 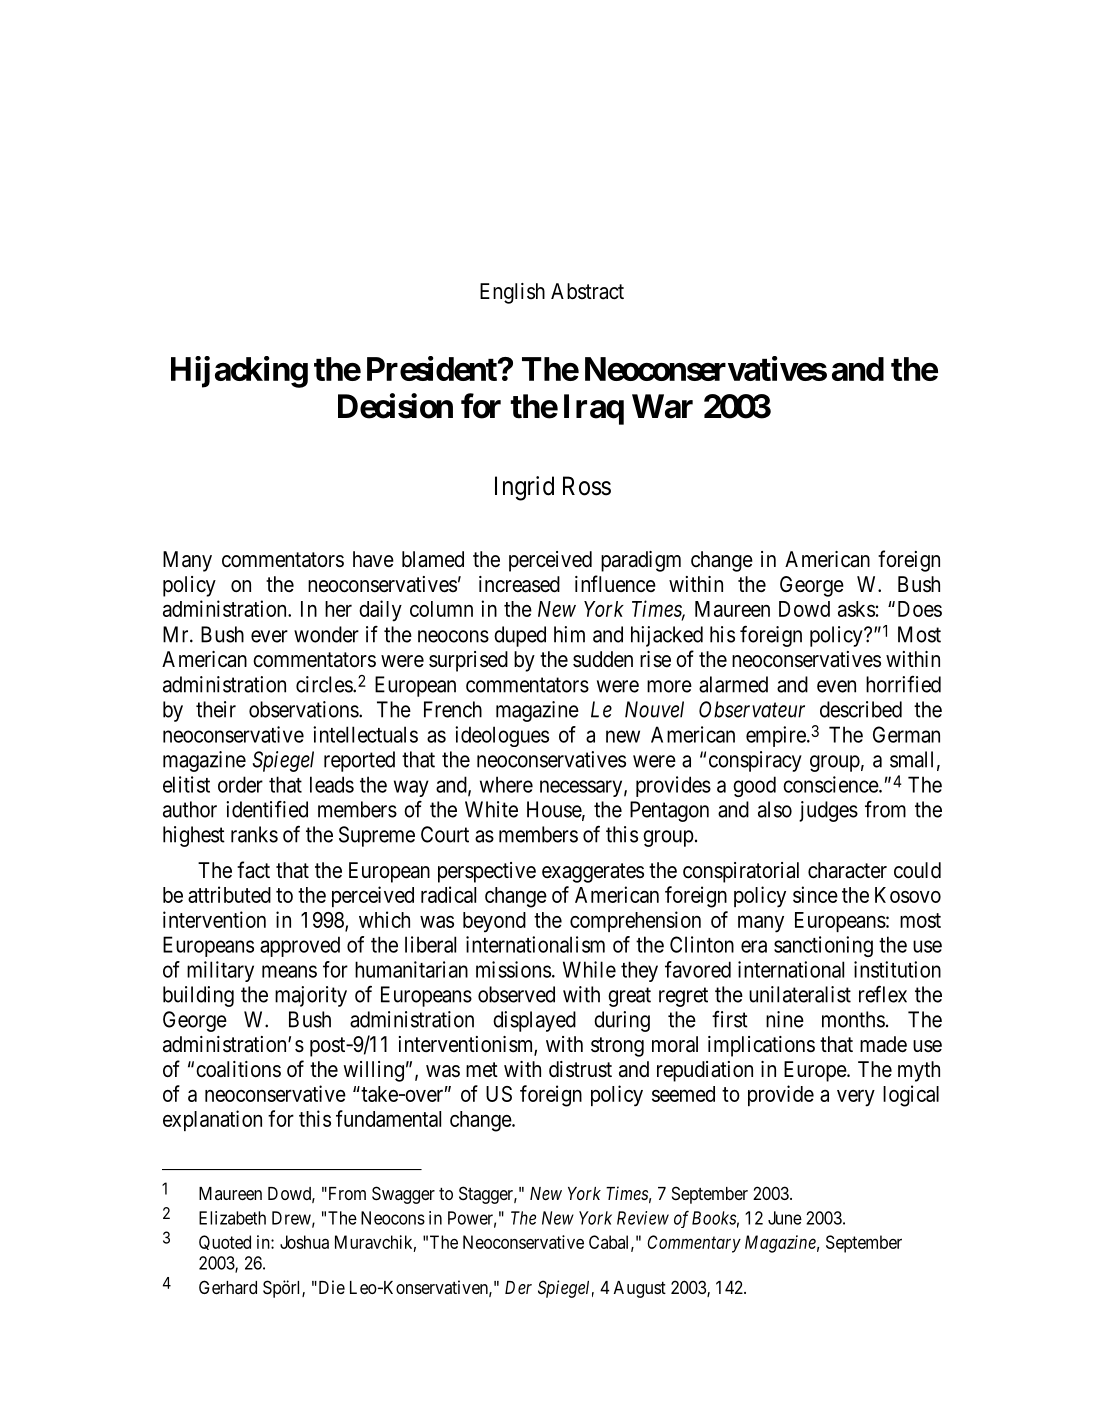 What do you see at coordinates (587, 291) in the screenshot?
I see `Abstract` at bounding box center [587, 291].
